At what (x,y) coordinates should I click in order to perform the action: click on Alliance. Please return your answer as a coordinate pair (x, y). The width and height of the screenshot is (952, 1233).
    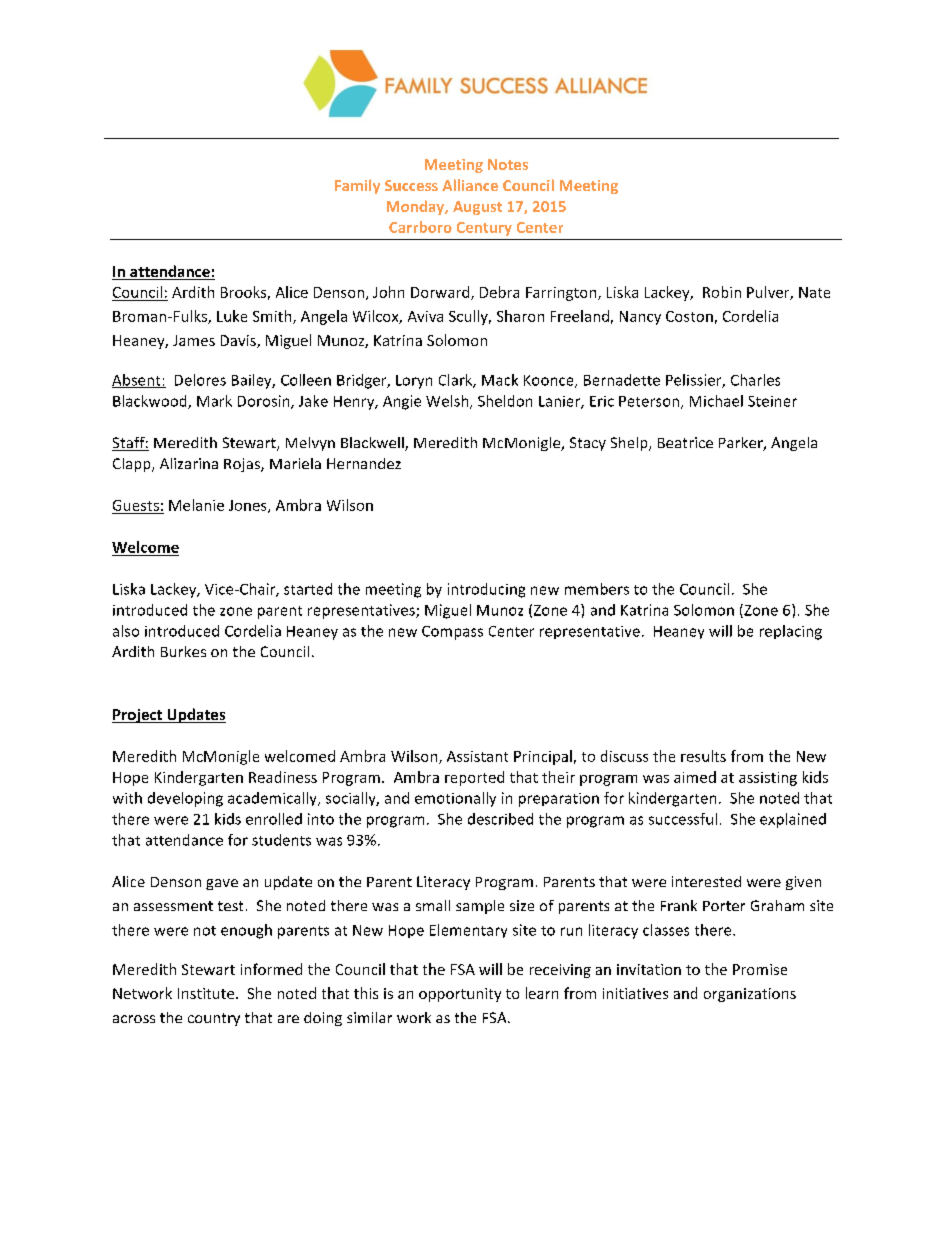
    Looking at the image, I should click on (470, 185).
